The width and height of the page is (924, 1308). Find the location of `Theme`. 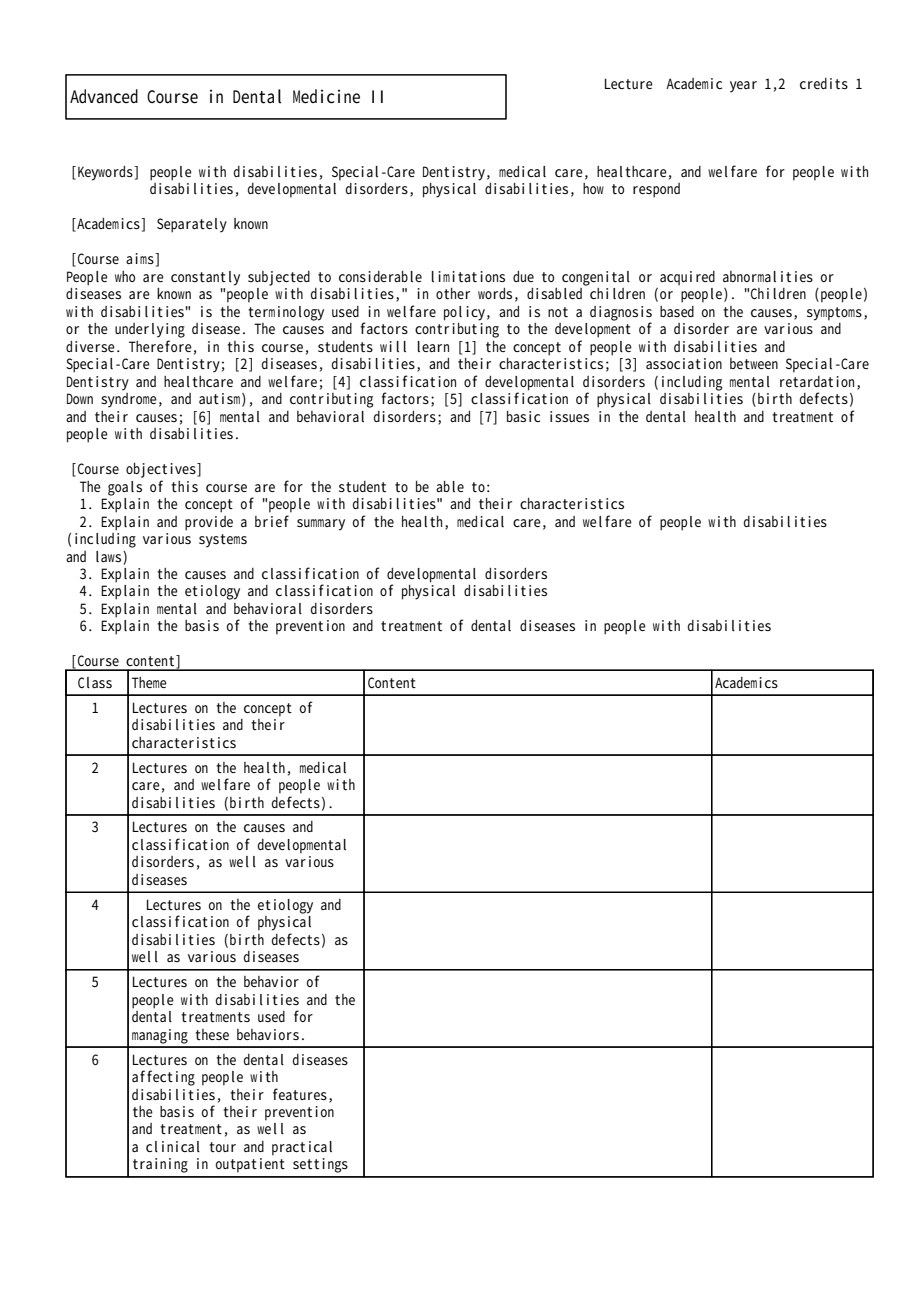

Theme is located at coordinates (149, 682).
